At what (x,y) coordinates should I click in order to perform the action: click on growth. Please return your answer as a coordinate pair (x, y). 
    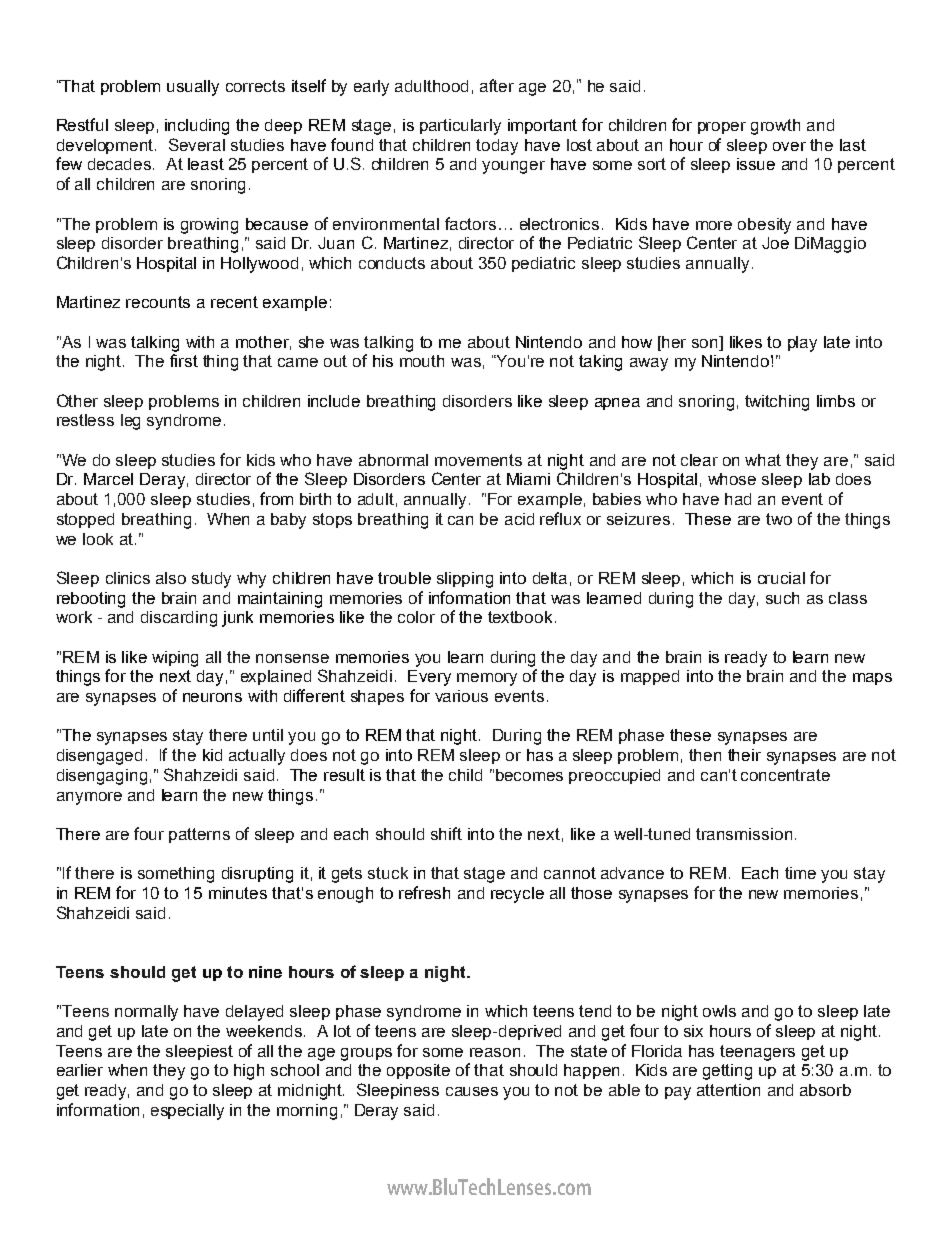
    Looking at the image, I should click on (775, 127).
